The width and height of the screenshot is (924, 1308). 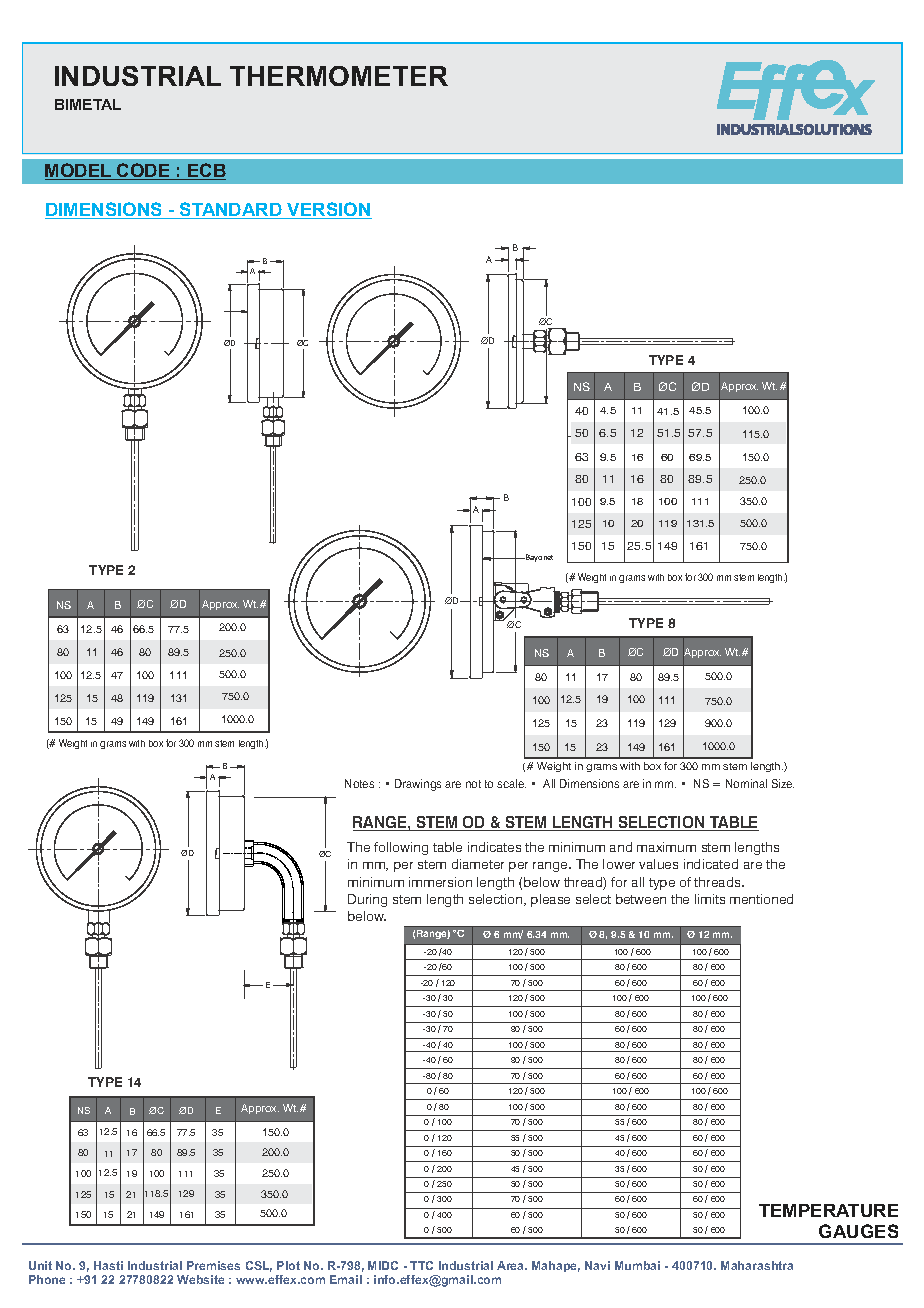 I want to click on Nominal, so click(x=746, y=783).
